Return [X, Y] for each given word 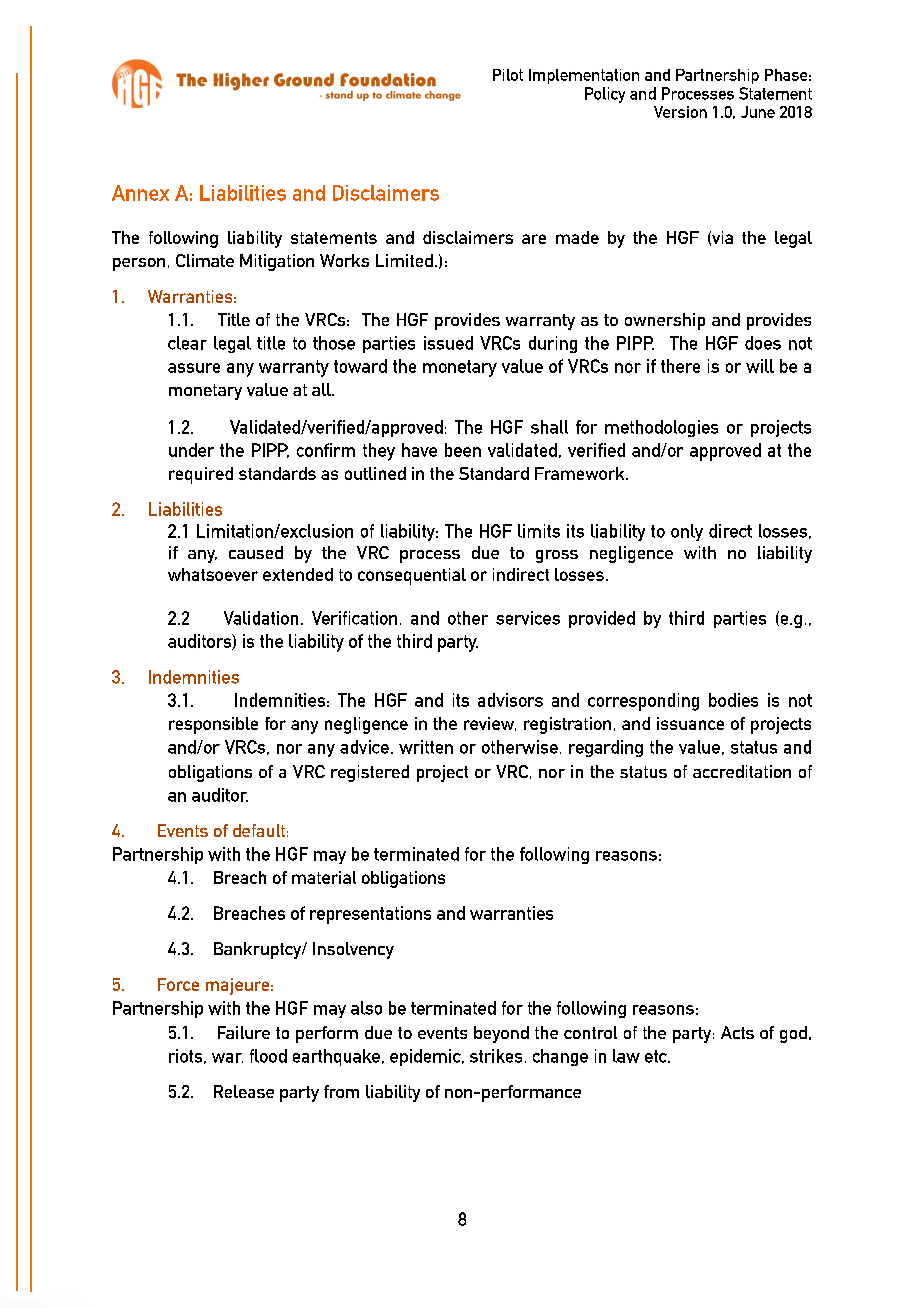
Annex [140, 193]
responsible [213, 725]
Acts [737, 1032]
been [463, 450]
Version [680, 112]
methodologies [661, 428]
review [490, 724]
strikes [496, 1056]
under [191, 450]
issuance [690, 723]
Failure [244, 1032]
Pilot [508, 75]
